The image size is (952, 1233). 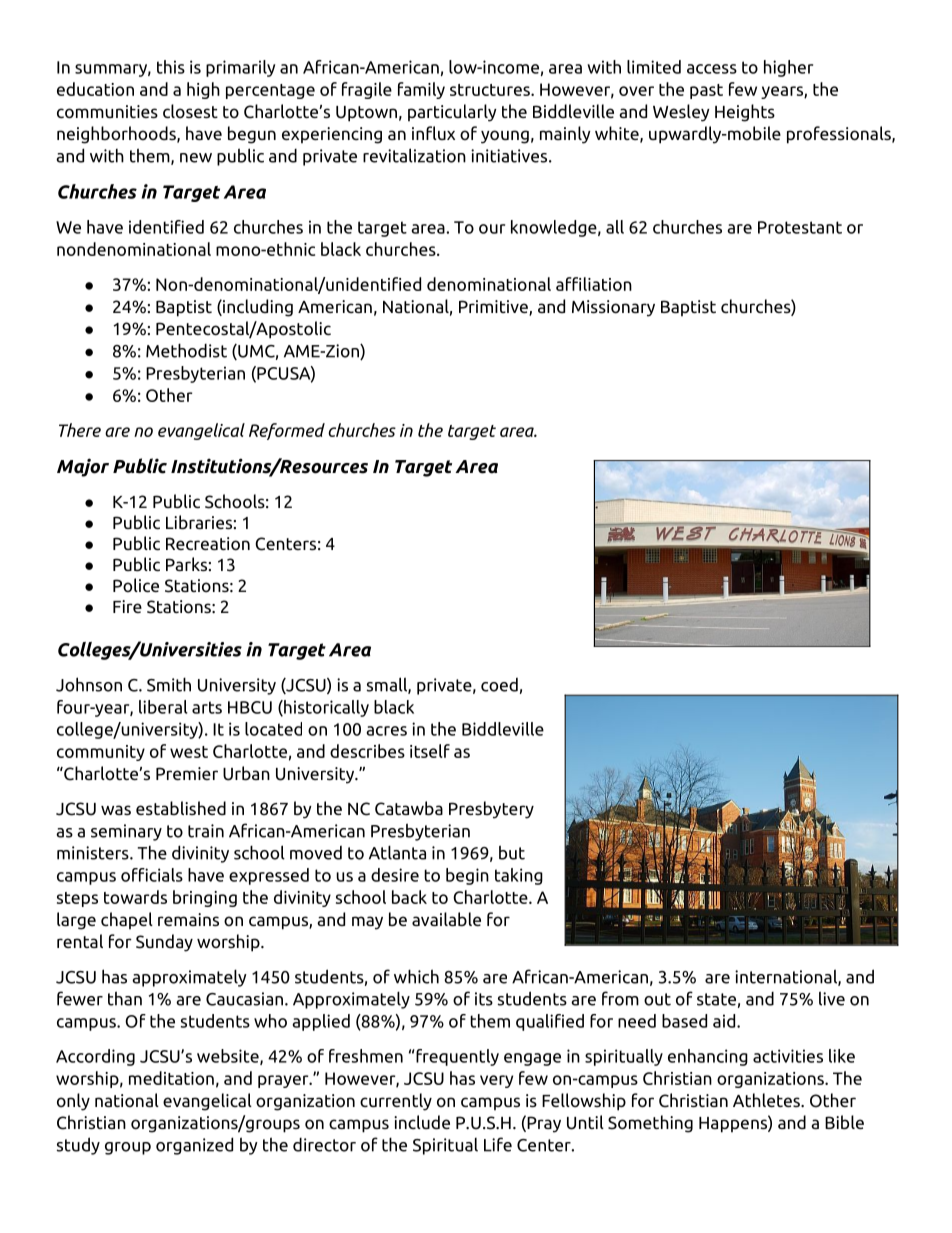 What do you see at coordinates (613, 308) in the page?
I see `Missionary` at bounding box center [613, 308].
